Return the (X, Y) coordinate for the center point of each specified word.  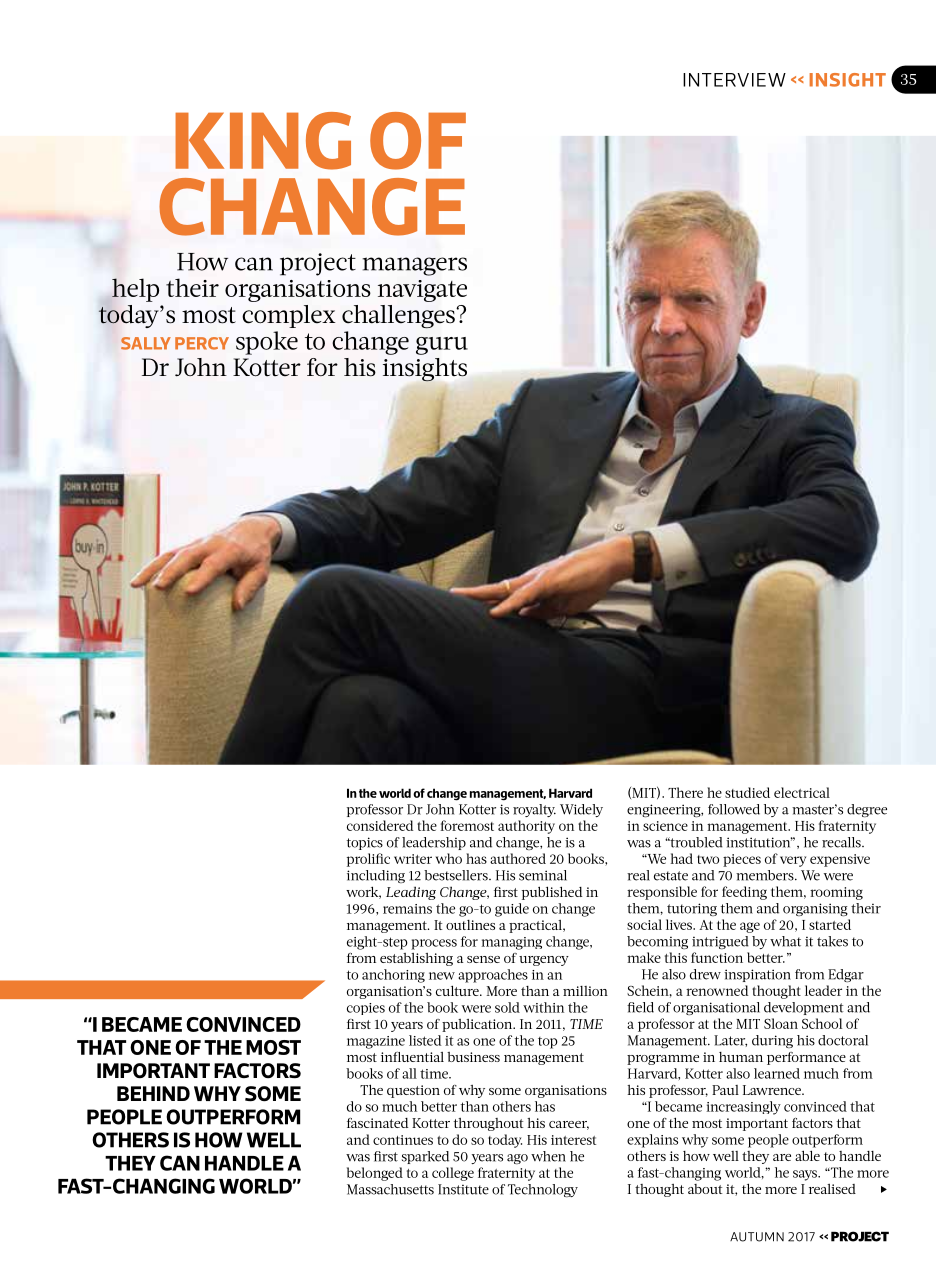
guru (442, 346)
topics (365, 843)
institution (759, 842)
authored (518, 858)
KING (263, 141)
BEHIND (153, 1093)
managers (414, 266)
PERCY (202, 343)
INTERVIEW (734, 80)
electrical (802, 792)
